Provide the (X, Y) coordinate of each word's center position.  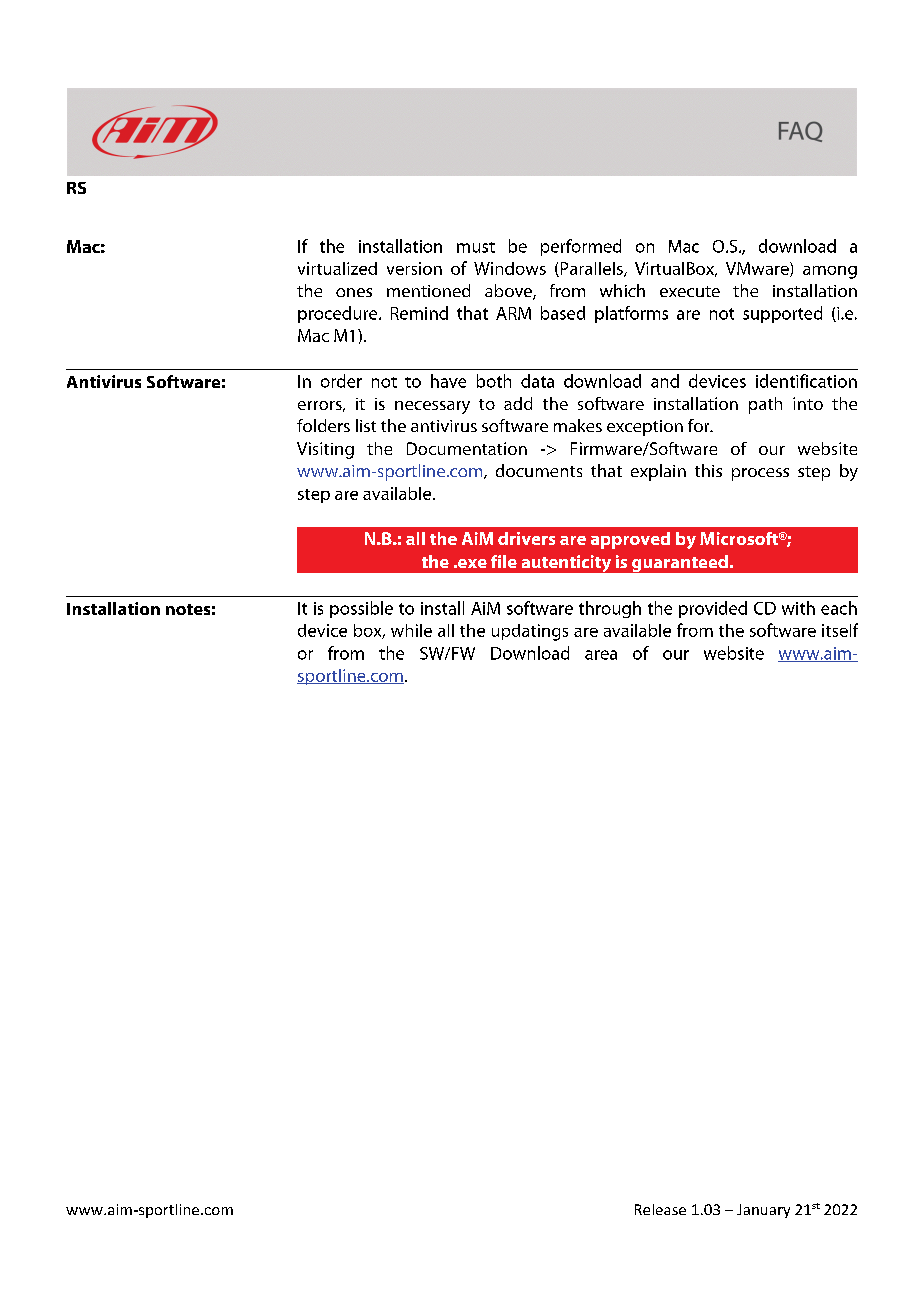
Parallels (591, 269)
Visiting (325, 450)
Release (660, 1209)
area (601, 655)
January (763, 1211)
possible (361, 609)
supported (782, 314)
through (610, 609)
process (760, 474)
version (414, 268)
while (411, 630)
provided (713, 609)
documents (539, 470)
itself (840, 630)
